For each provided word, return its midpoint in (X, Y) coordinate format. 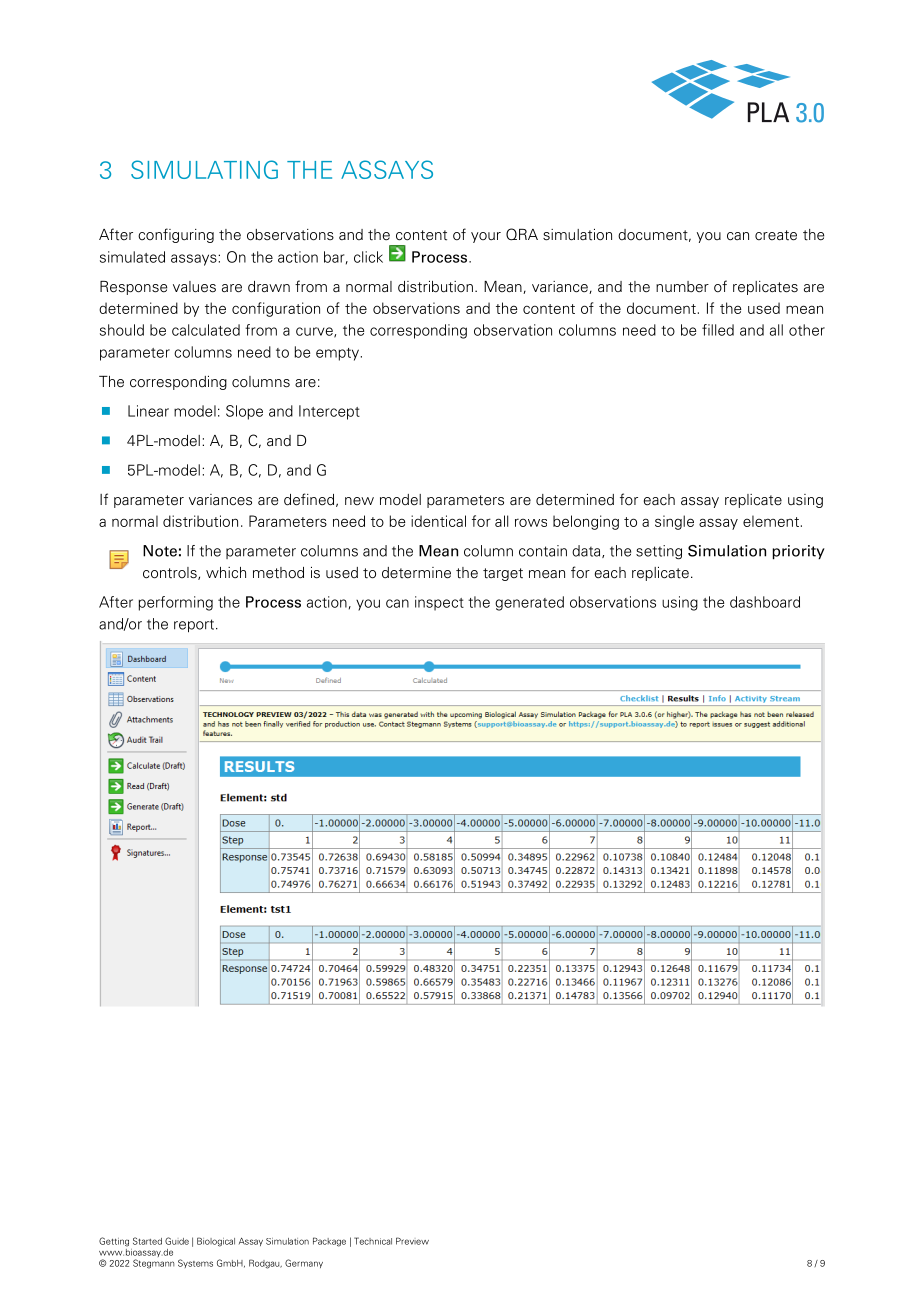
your (486, 237)
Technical (373, 1241)
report (194, 626)
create (776, 235)
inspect (439, 603)
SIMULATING (204, 169)
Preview (412, 1241)
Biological (216, 1242)
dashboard (765, 602)
